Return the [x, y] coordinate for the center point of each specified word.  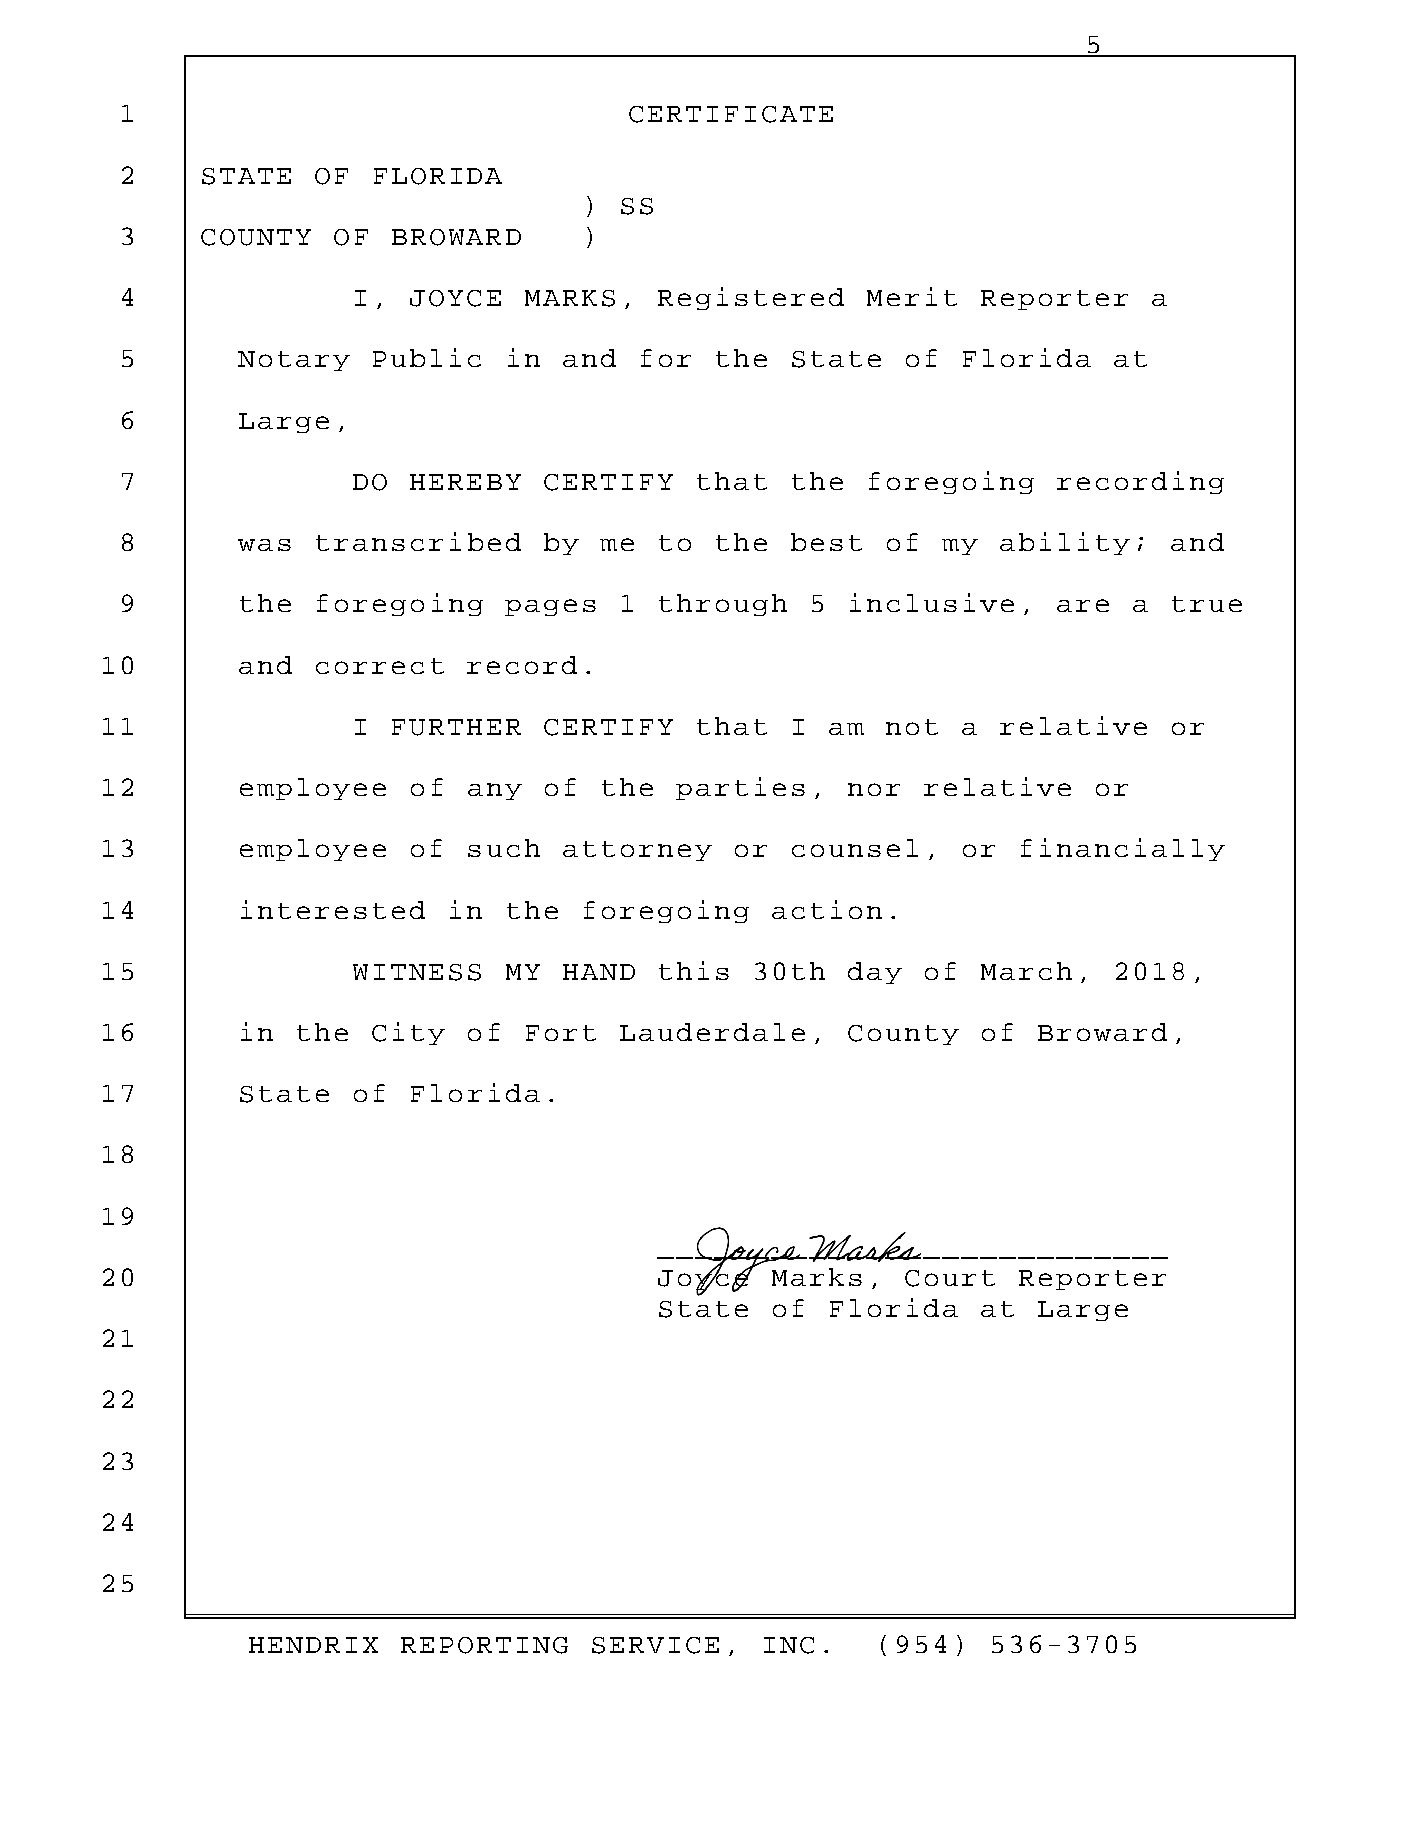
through [723, 605]
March [1026, 971]
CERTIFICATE [731, 114]
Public [427, 357]
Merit [912, 296]
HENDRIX [313, 1645]
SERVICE [655, 1645]
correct [380, 666]
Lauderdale [712, 1032]
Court [950, 1278]
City [408, 1033]
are [1083, 605]
